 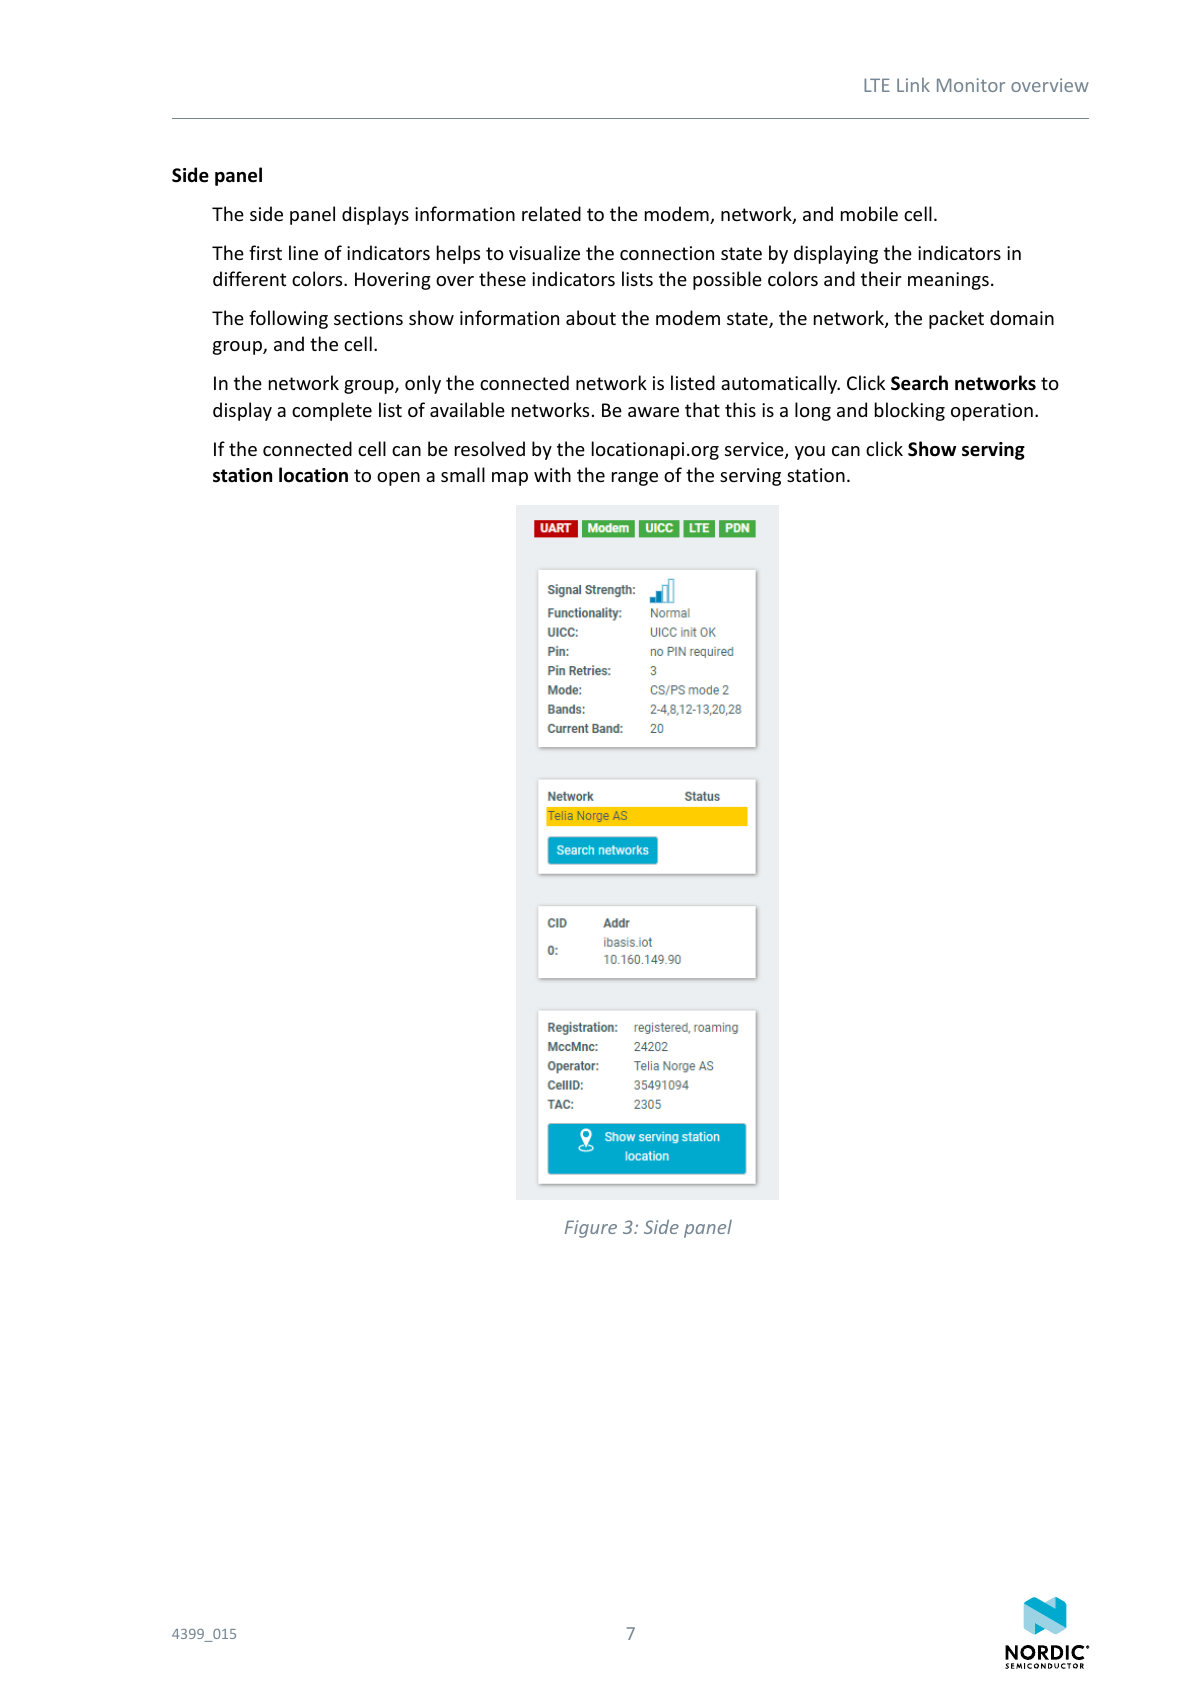 What do you see at coordinates (463, 474) in the page?
I see `small` at bounding box center [463, 474].
